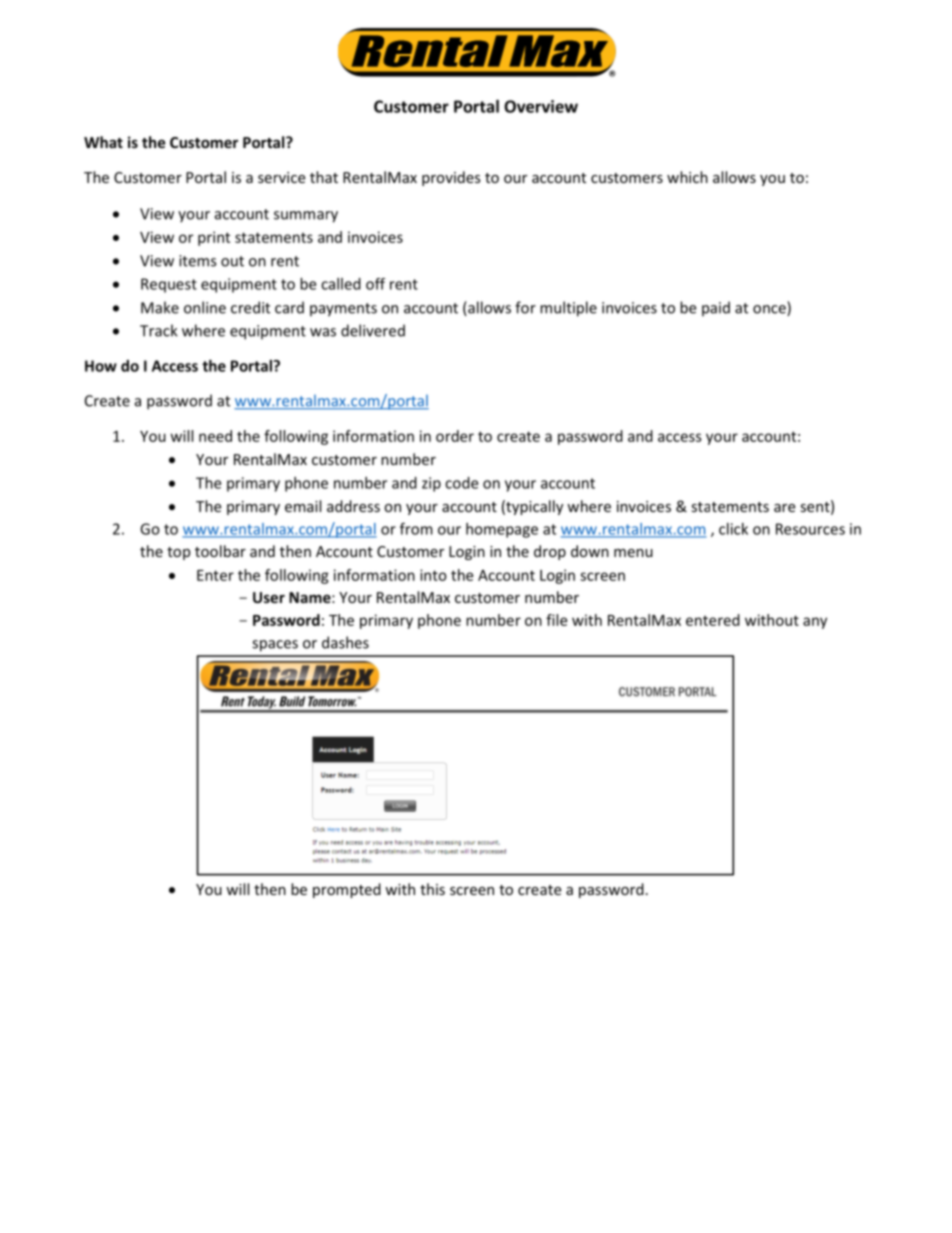  What do you see at coordinates (416, 528) in the document?
I see `from` at bounding box center [416, 528].
